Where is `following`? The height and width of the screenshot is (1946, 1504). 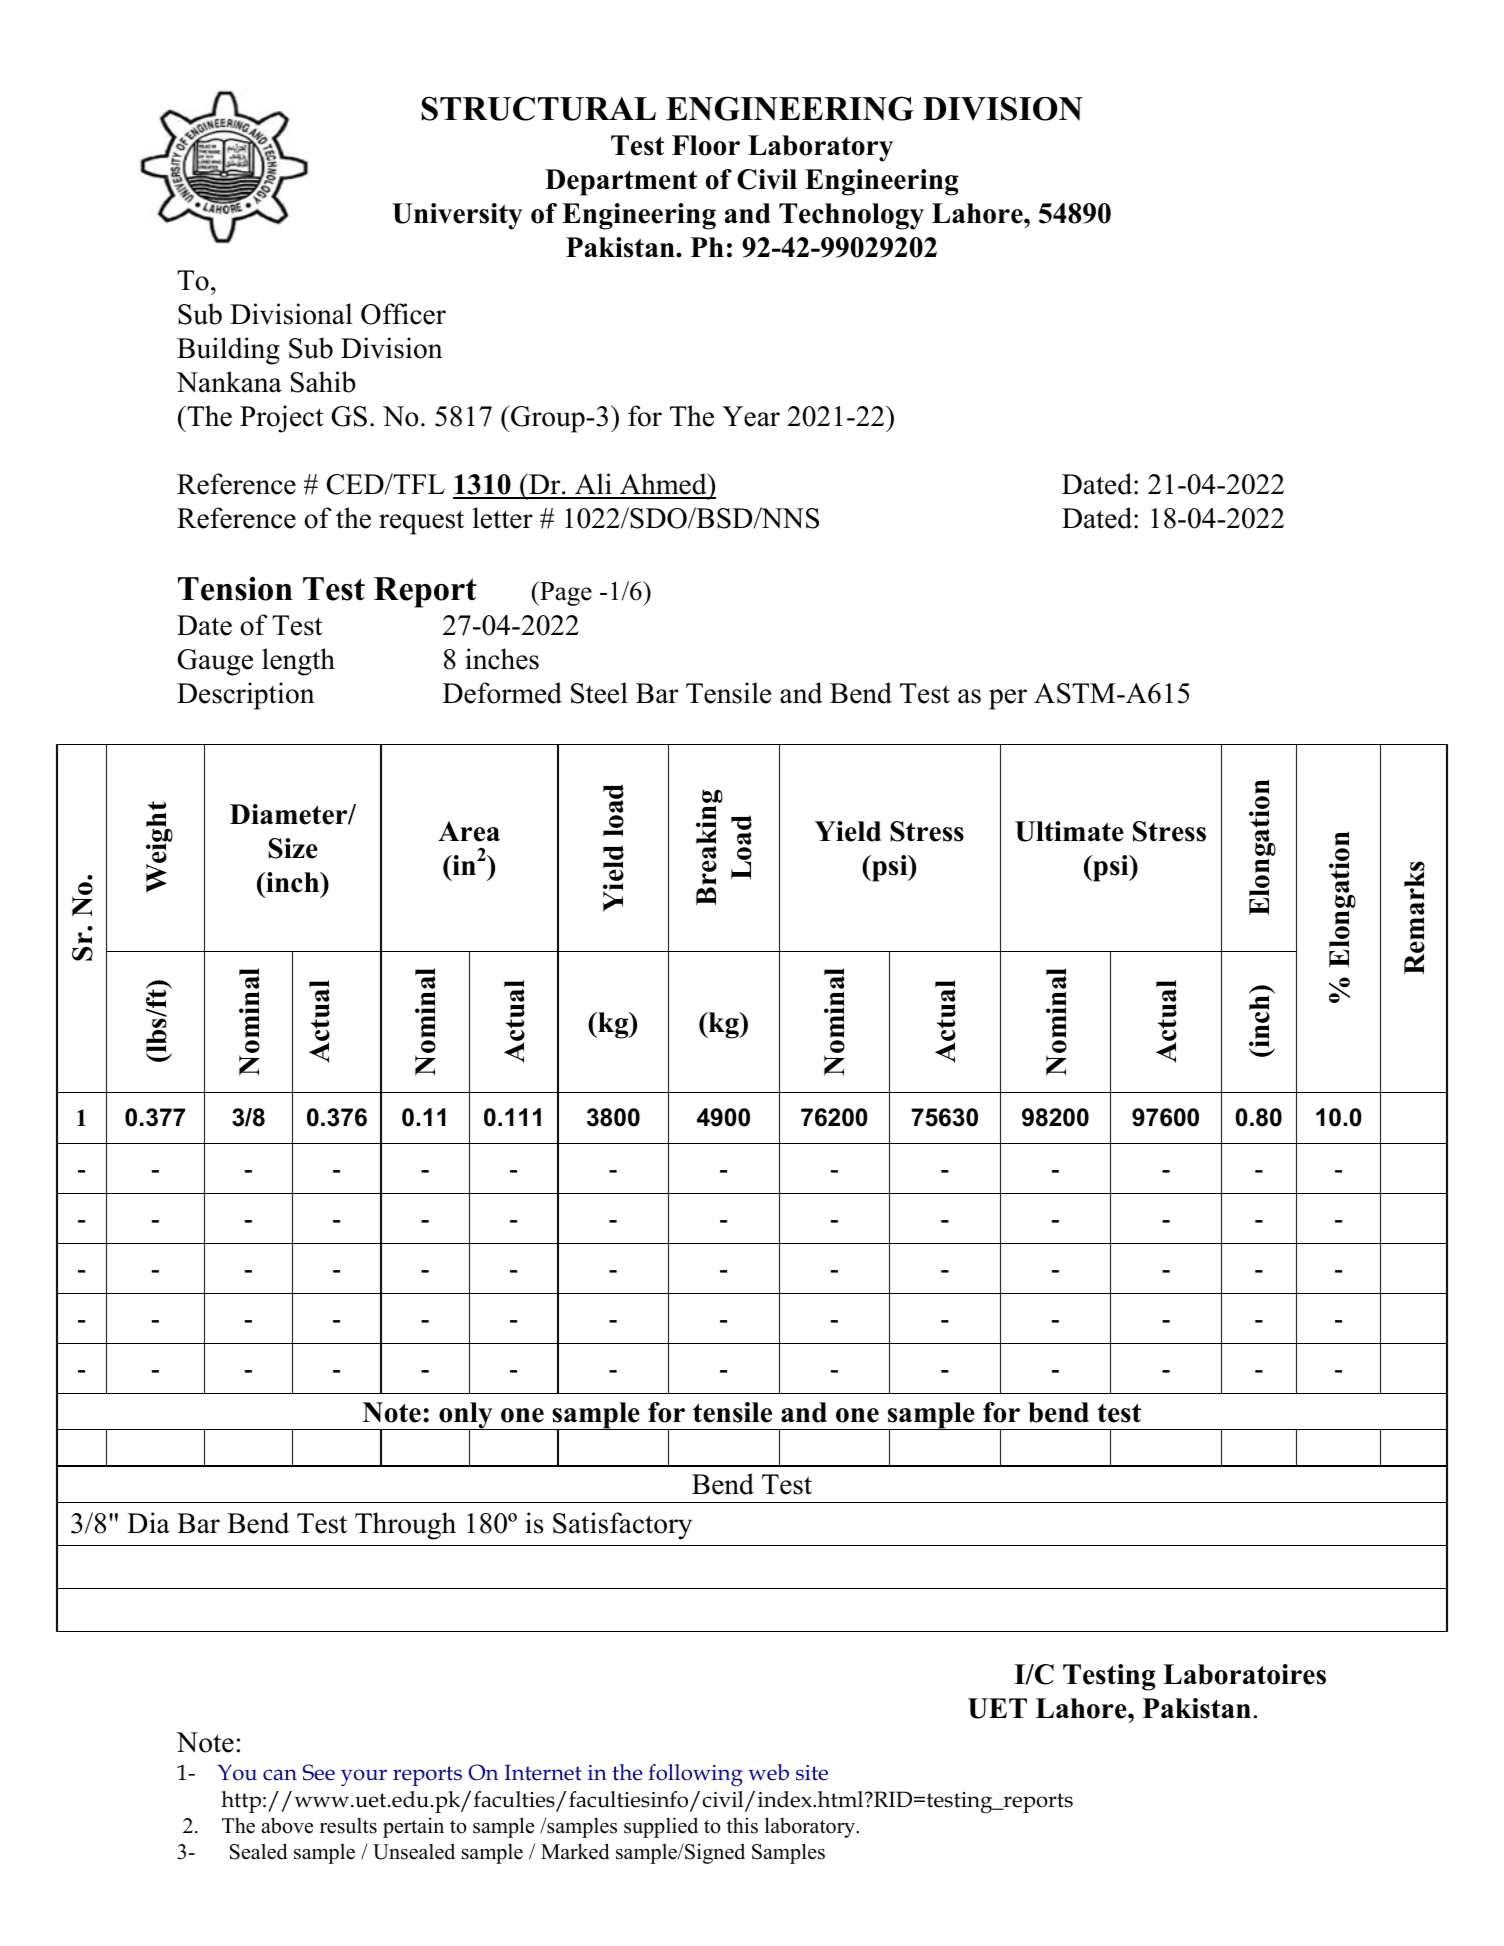 following is located at coordinates (695, 1775).
